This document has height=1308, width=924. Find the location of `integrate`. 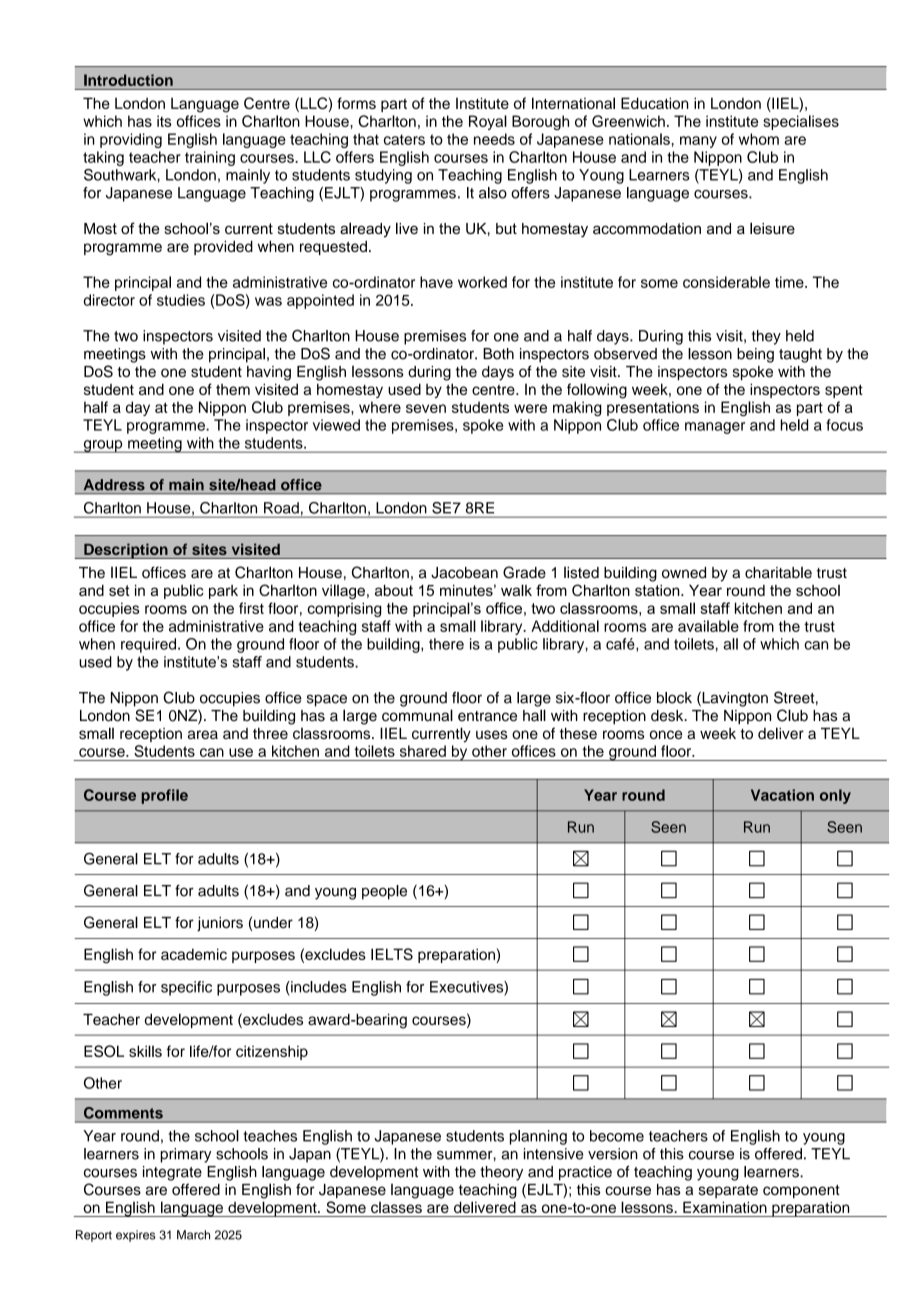

integrate is located at coordinates (172, 1173).
